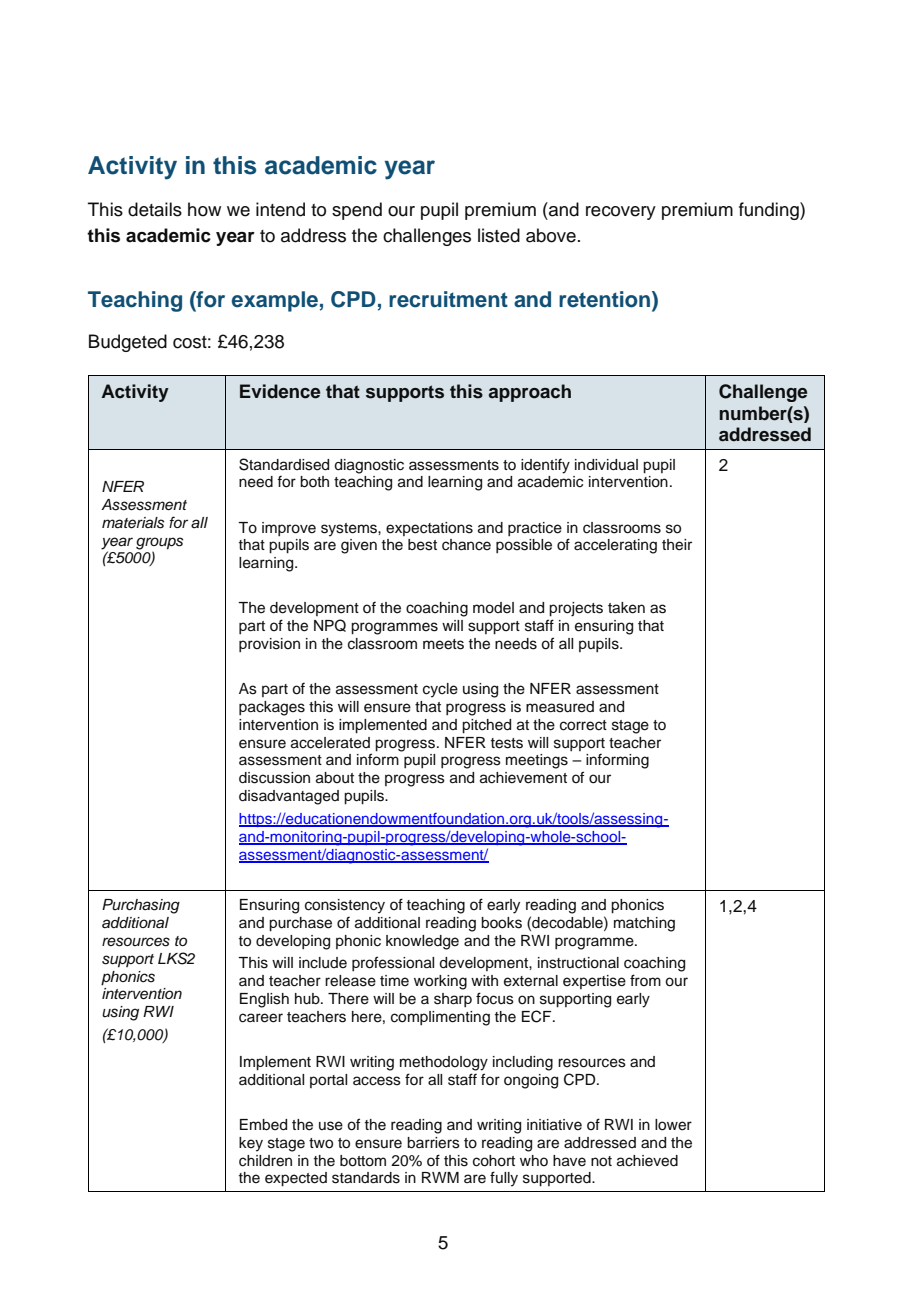 This image has width=924, height=1308. I want to click on correct, so click(583, 725).
